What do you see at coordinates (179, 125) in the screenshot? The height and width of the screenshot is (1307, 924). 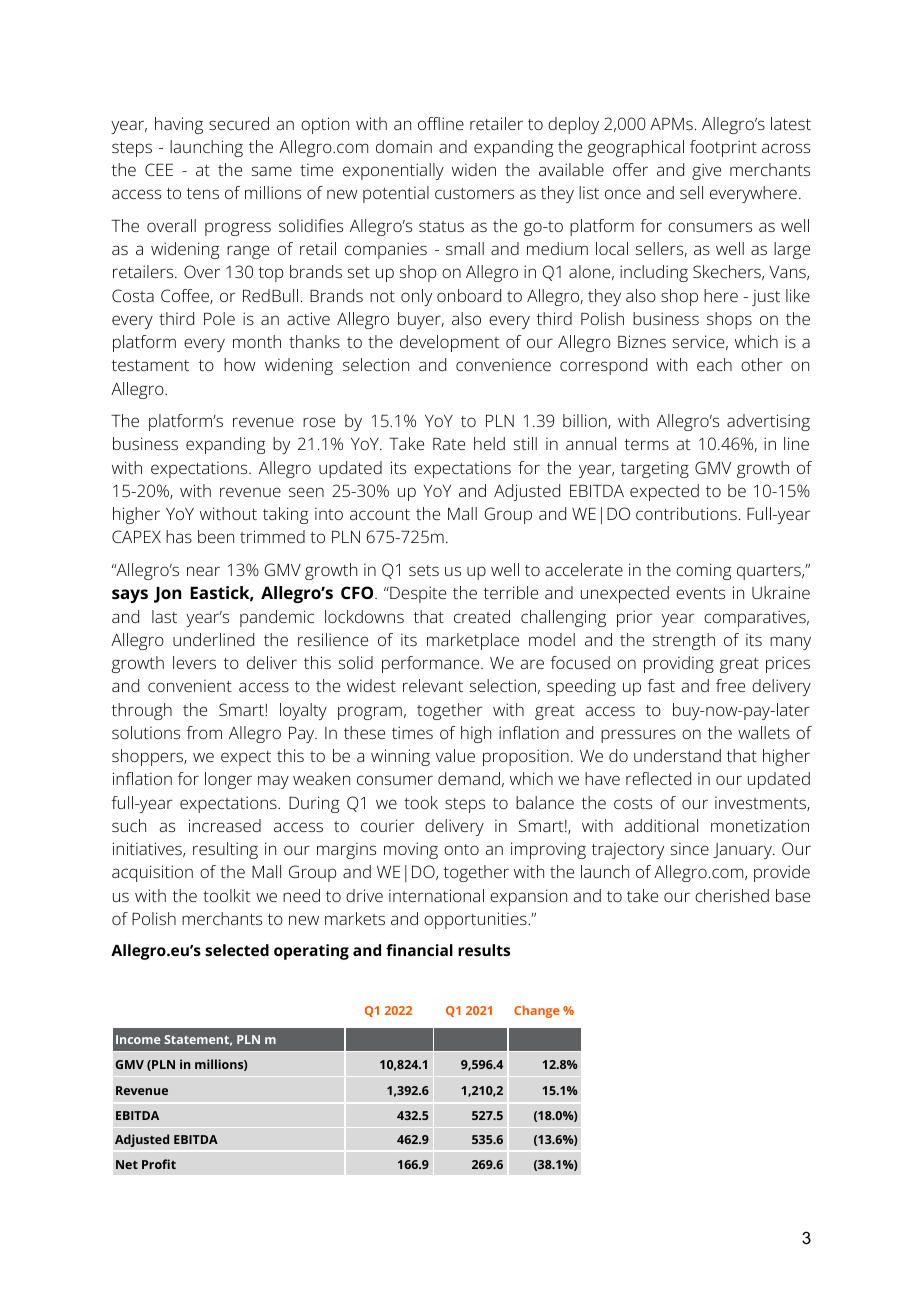 I see `having` at bounding box center [179, 125].
